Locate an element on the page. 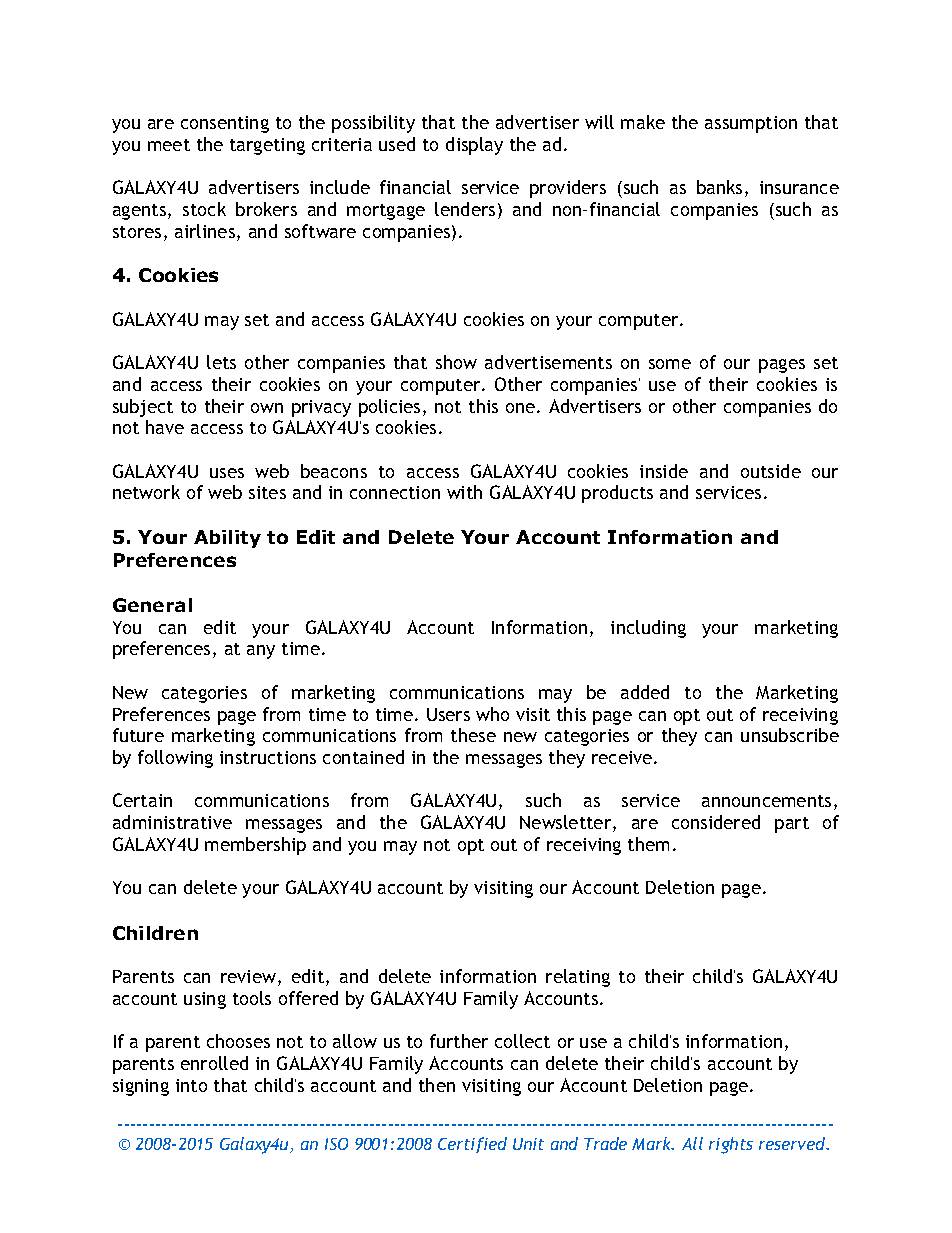 The height and width of the document is (1233, 952). display is located at coordinates (474, 146).
